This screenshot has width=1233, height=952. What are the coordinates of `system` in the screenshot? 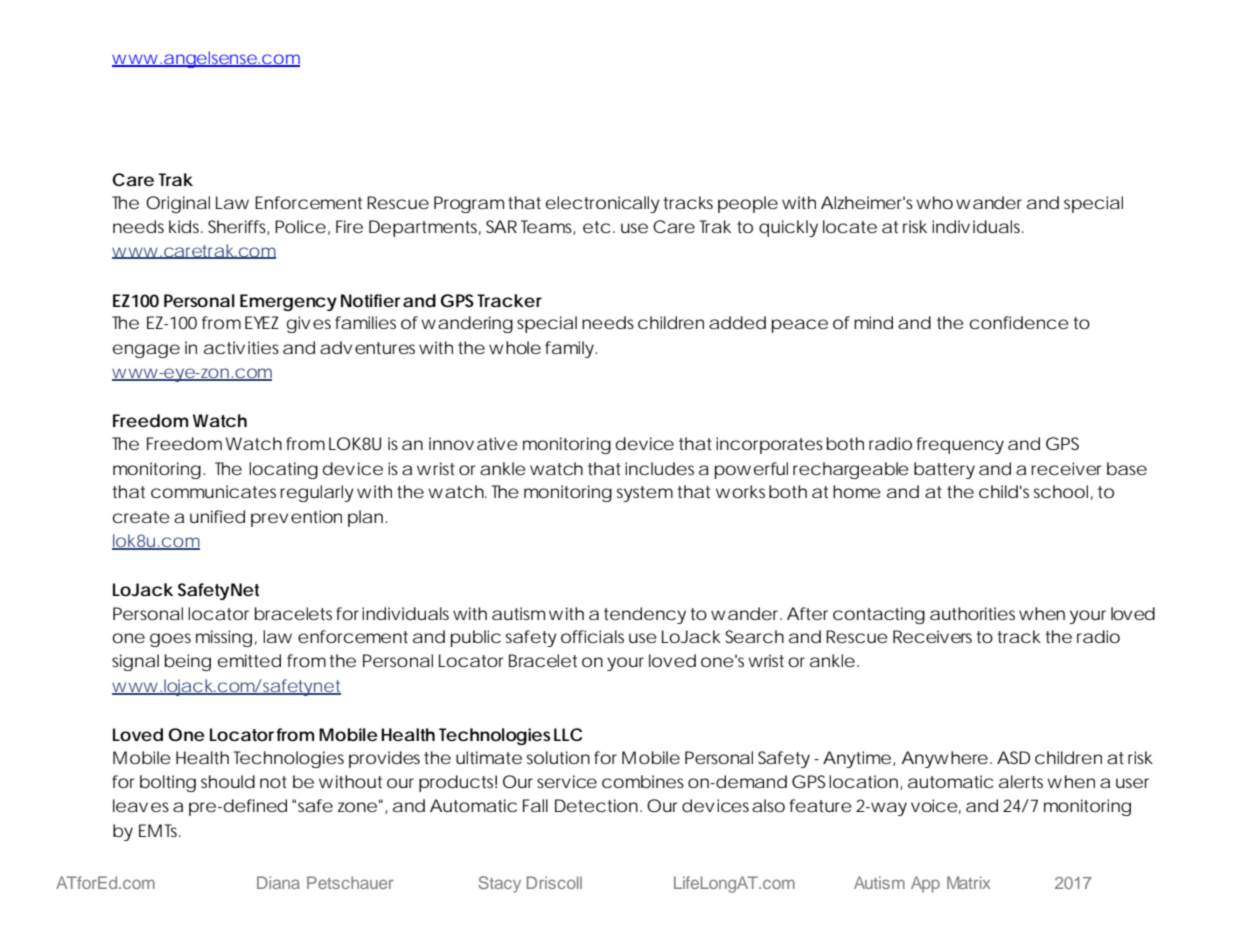 It's located at (644, 494).
